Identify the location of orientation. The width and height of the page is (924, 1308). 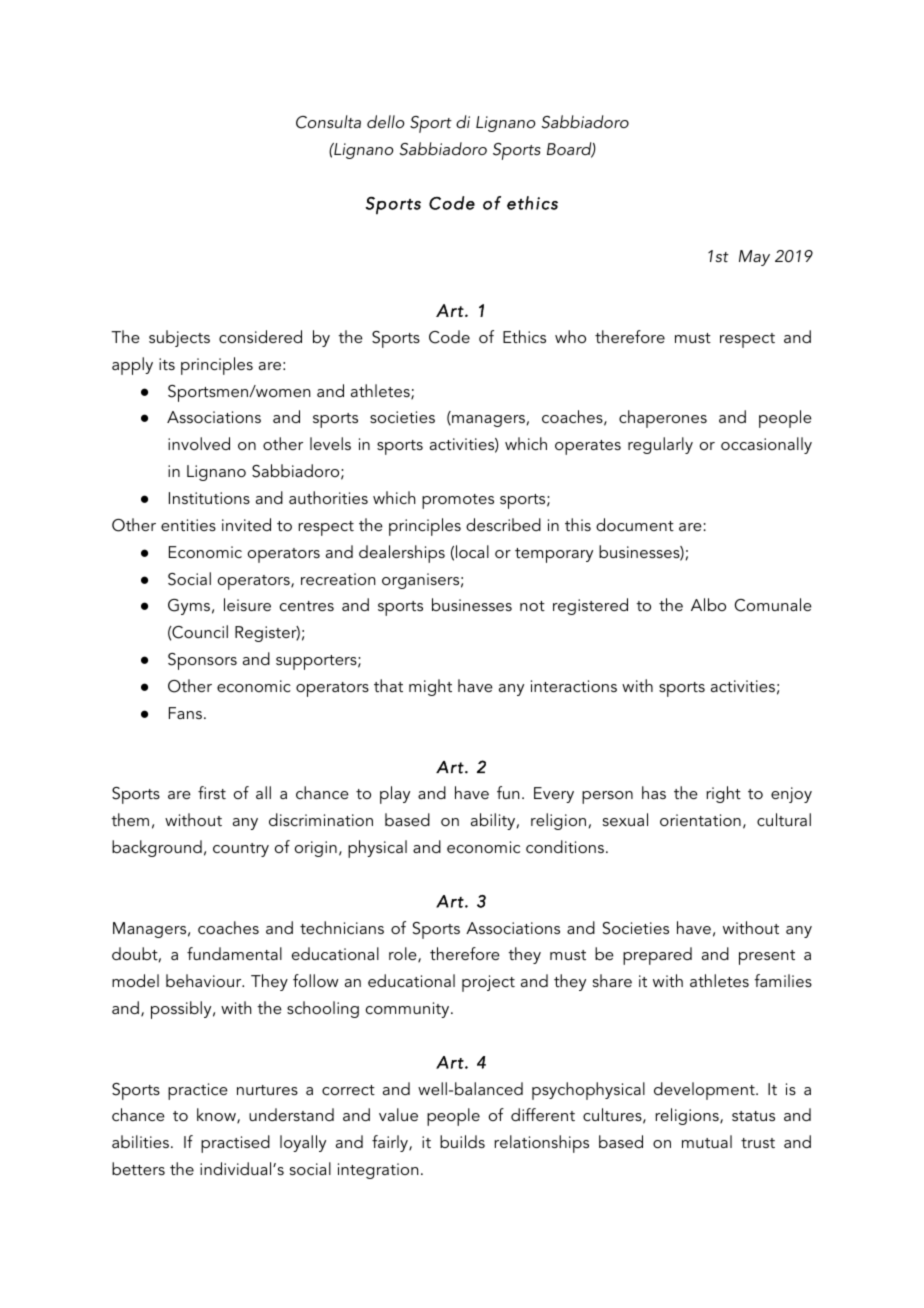
(700, 820).
